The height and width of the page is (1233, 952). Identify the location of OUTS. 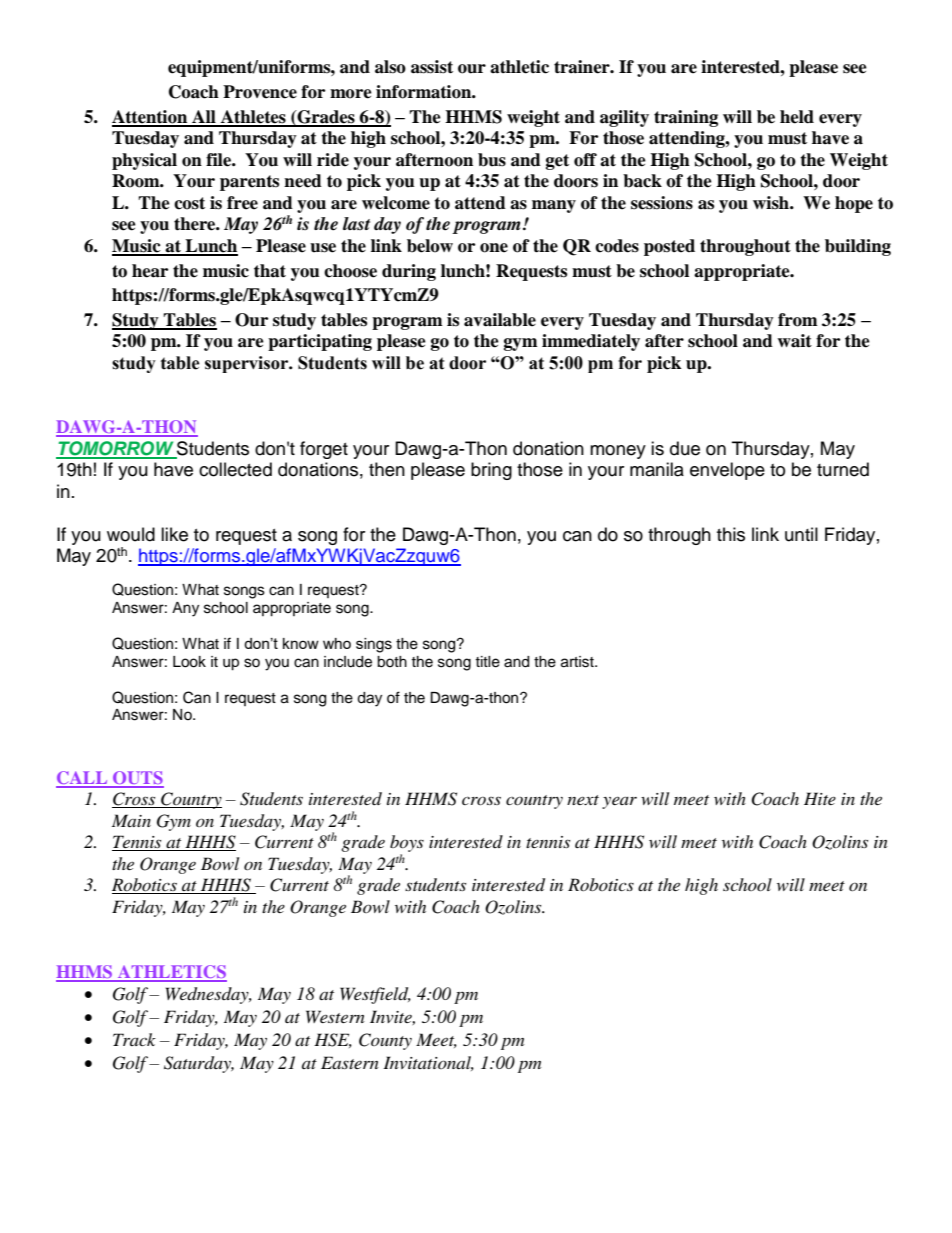
(137, 779).
